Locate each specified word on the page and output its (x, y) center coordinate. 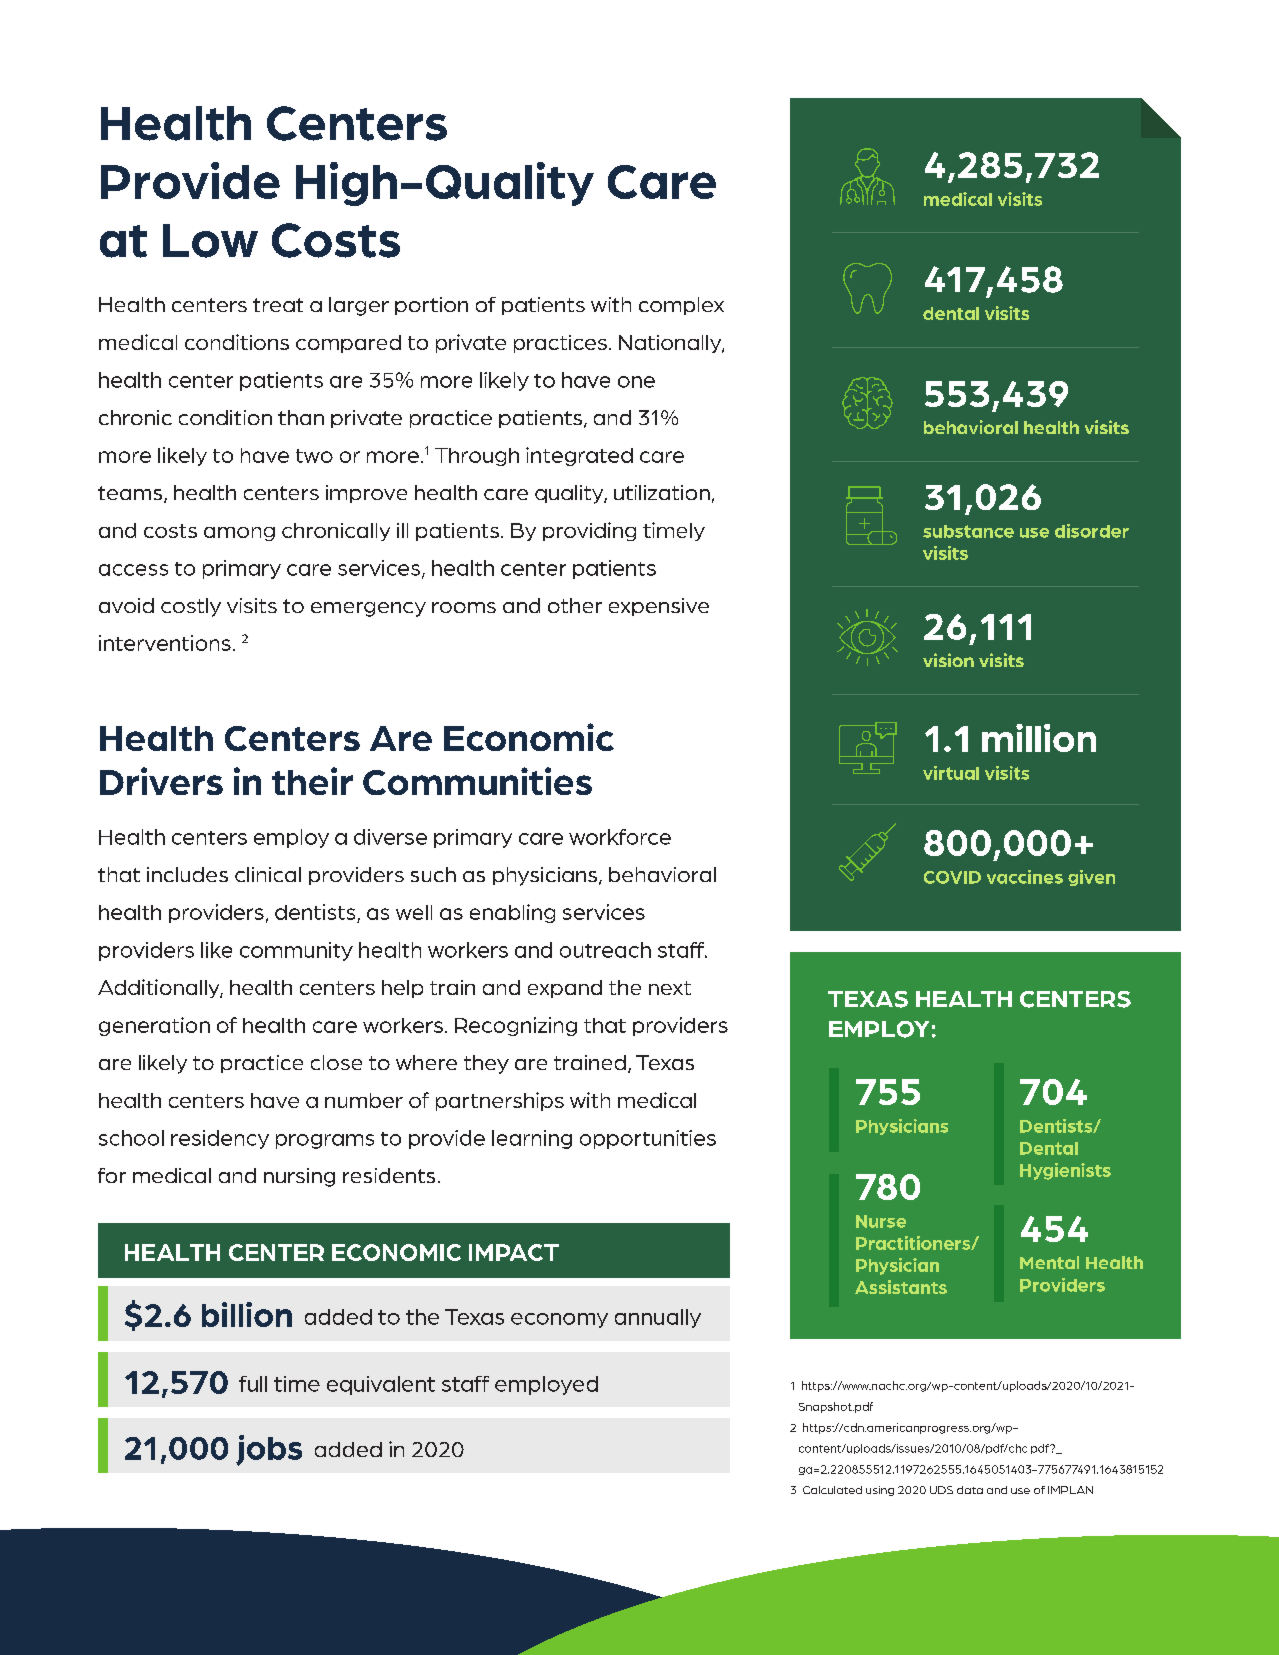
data (970, 1490)
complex (681, 306)
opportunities (648, 1139)
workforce (620, 837)
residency (220, 1139)
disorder (1092, 531)
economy (559, 1320)
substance (968, 531)
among (239, 534)
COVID (952, 877)
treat (278, 305)
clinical (268, 874)
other (575, 605)
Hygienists (1065, 1171)
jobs (269, 1450)
